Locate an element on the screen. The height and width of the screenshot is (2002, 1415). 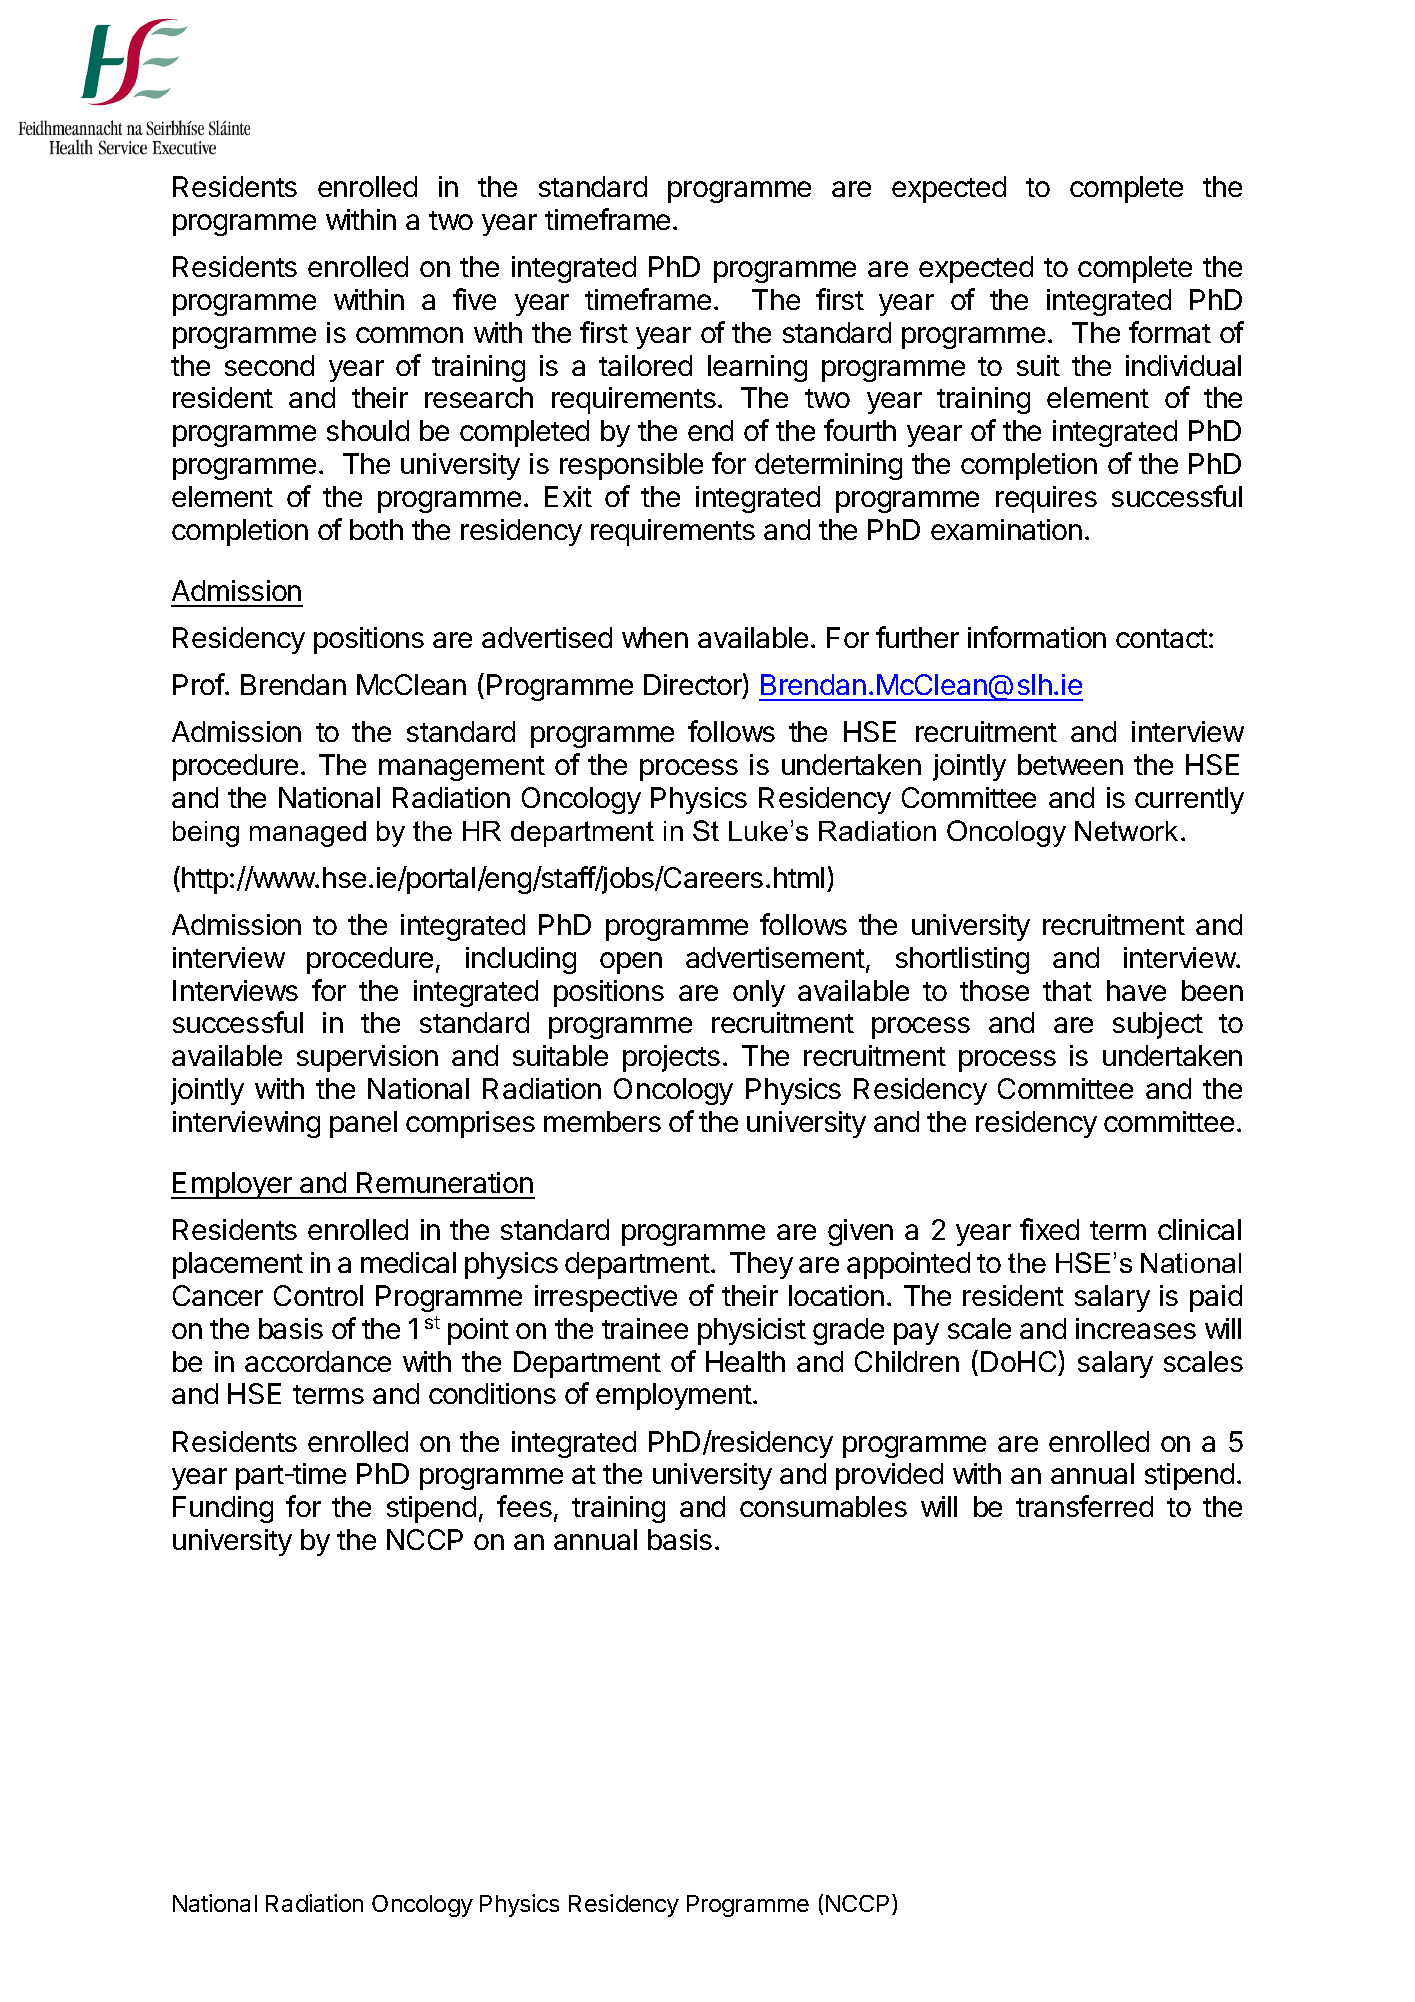
advertisement is located at coordinates (775, 957).
